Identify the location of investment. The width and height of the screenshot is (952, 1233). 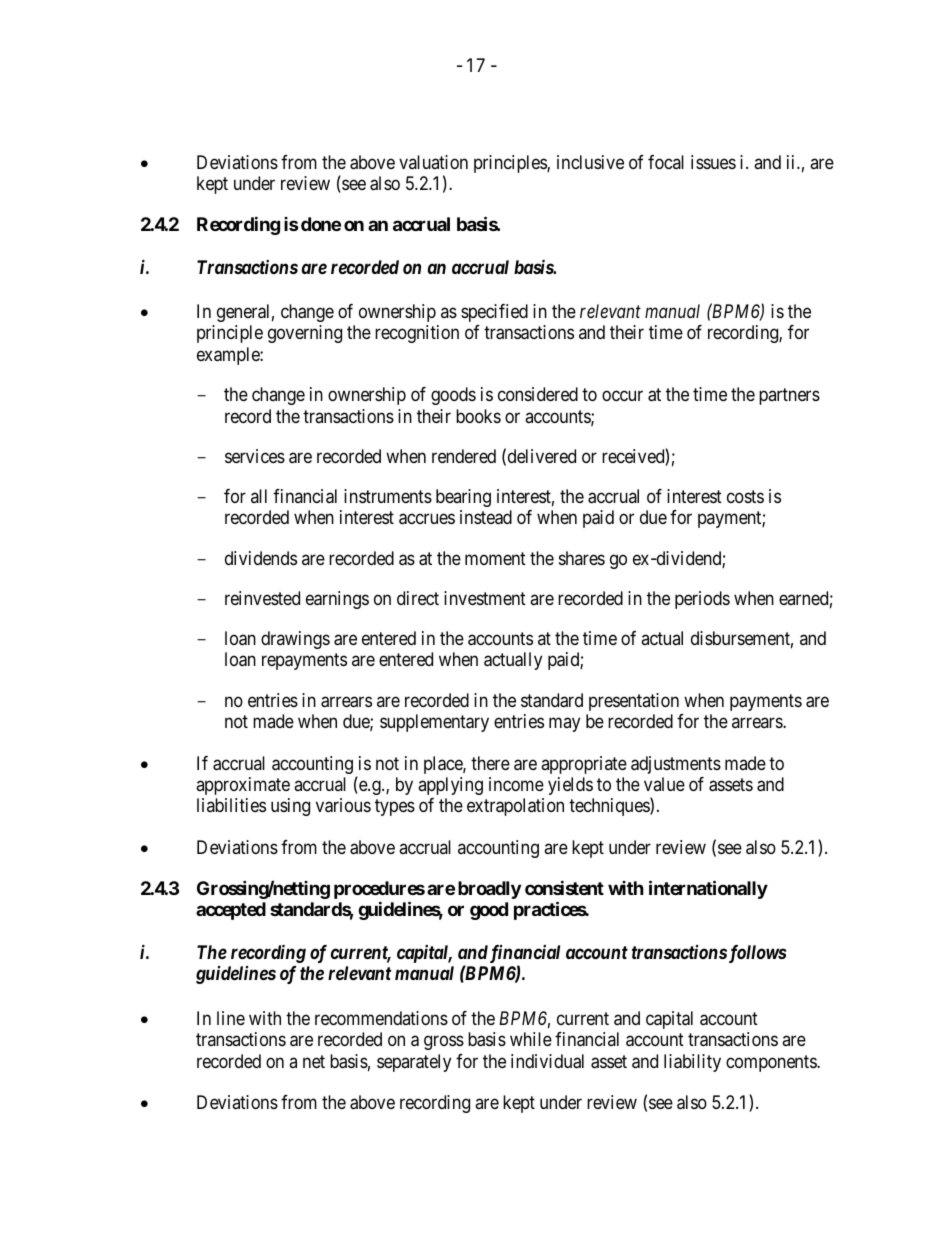
(485, 598).
